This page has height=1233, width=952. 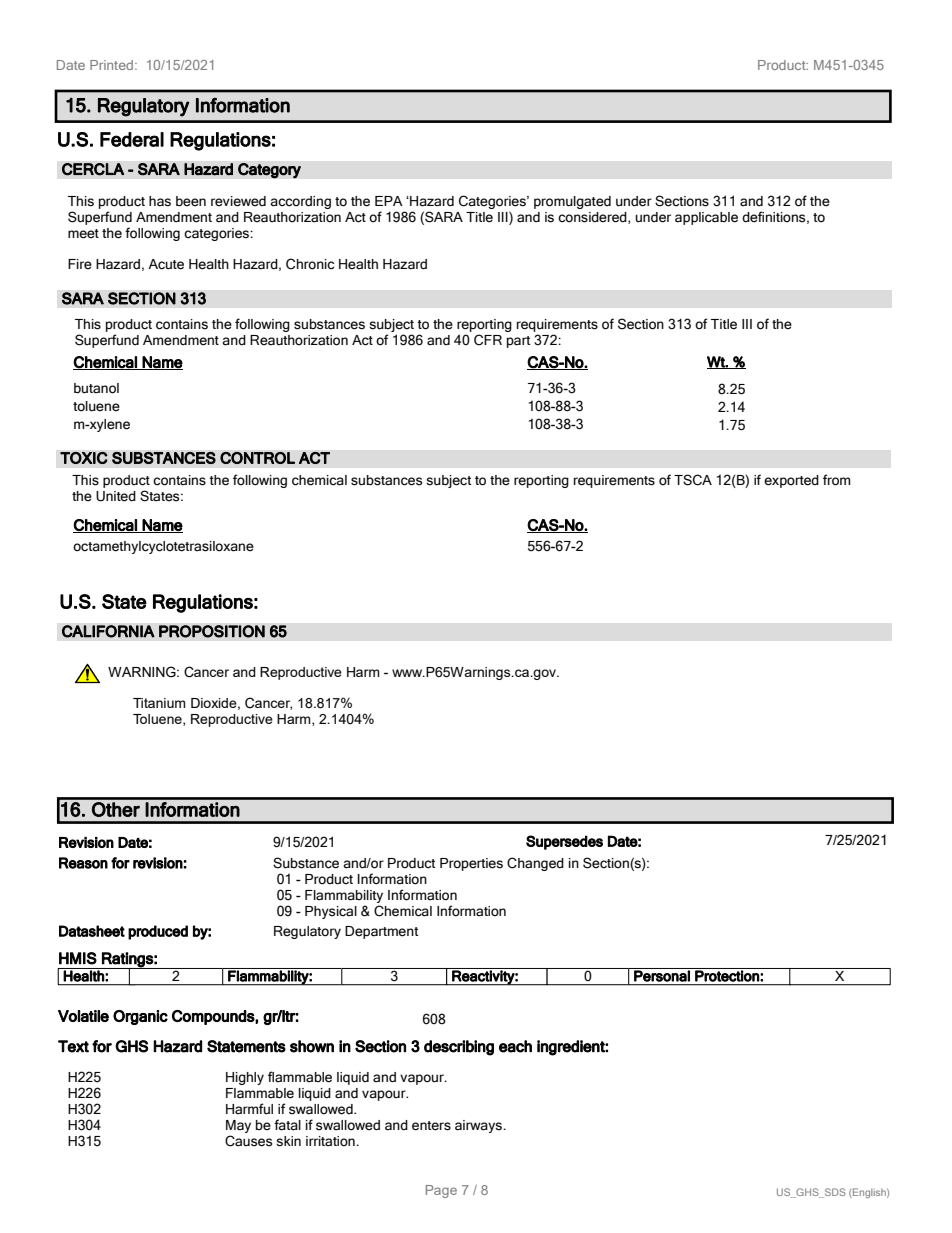 What do you see at coordinates (441, 1191) in the page?
I see `Page` at bounding box center [441, 1191].
